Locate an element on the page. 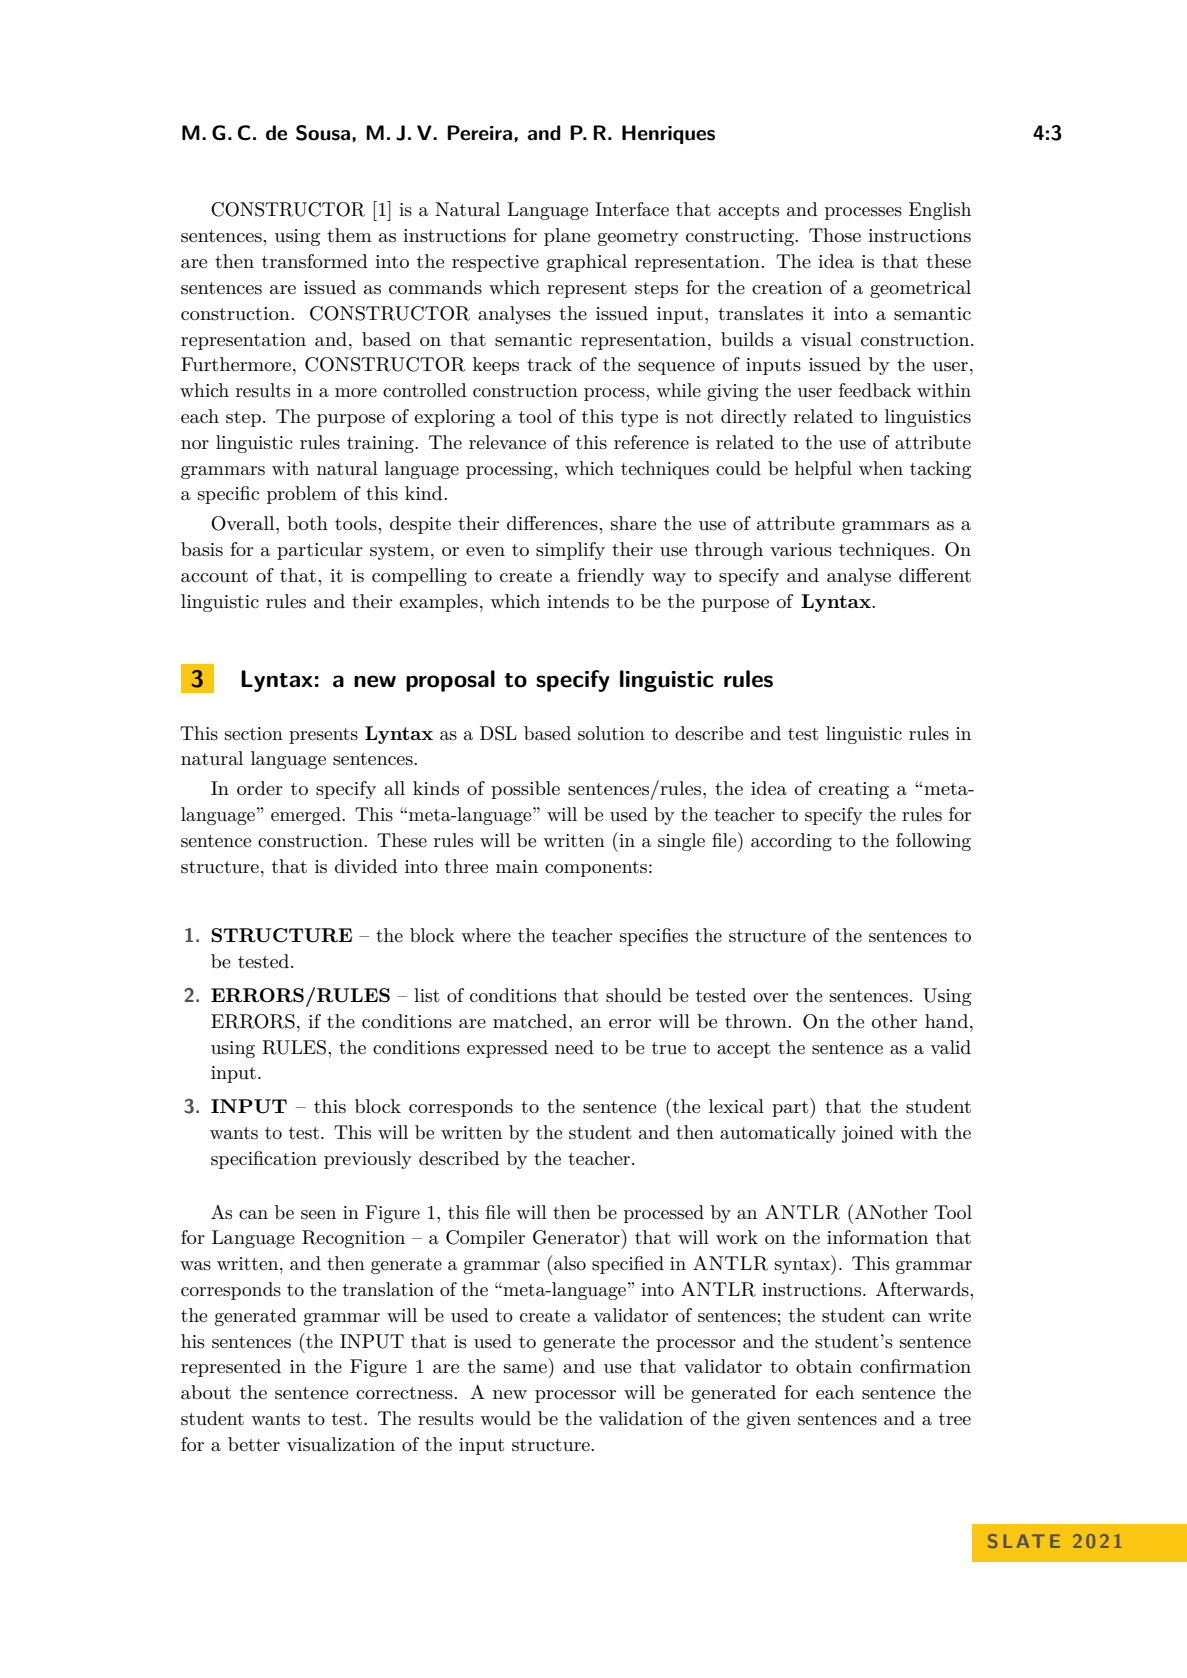 Image resolution: width=1187 pixels, height=1678 pixels. previously is located at coordinates (368, 1160).
